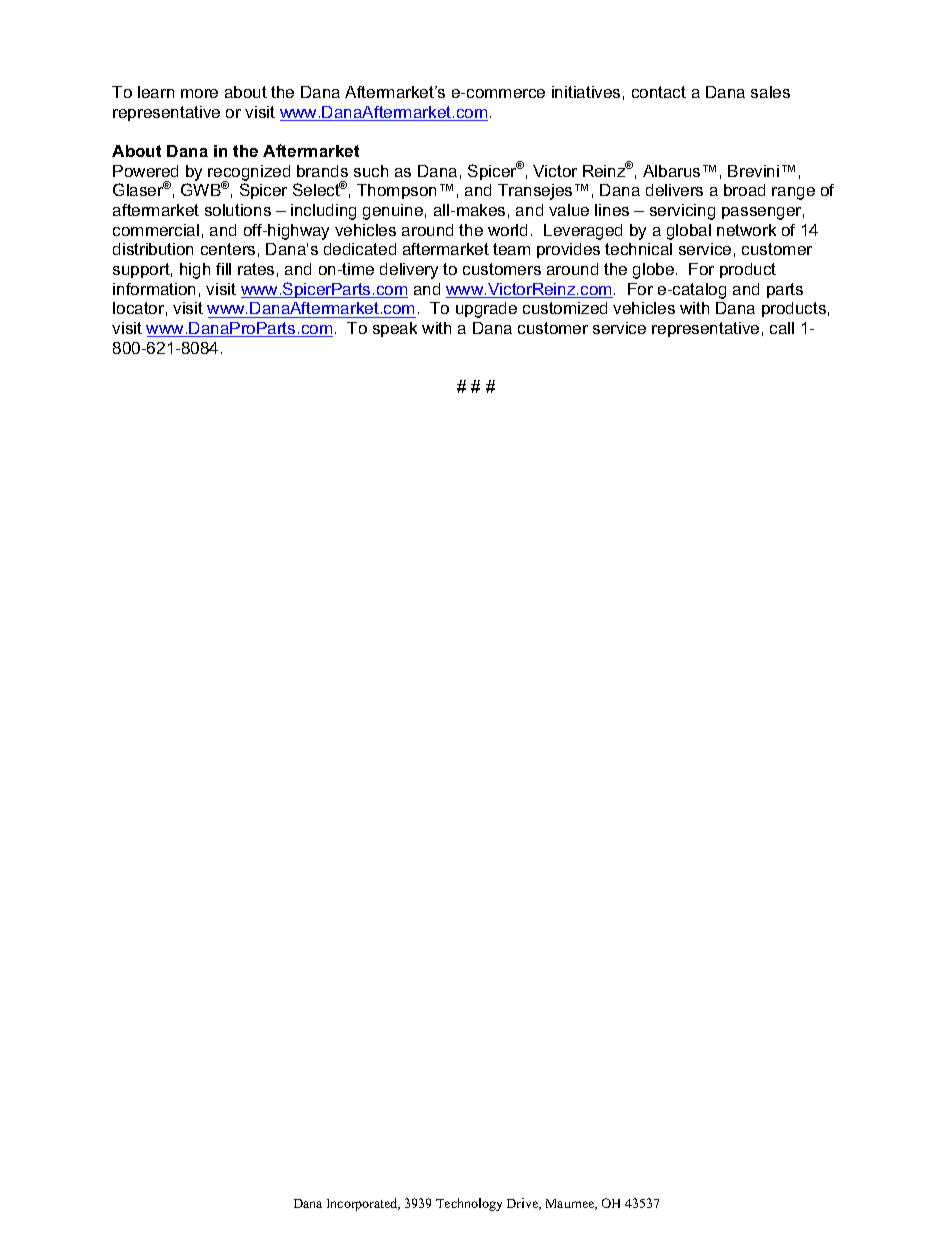 Image resolution: width=952 pixels, height=1233 pixels. Describe the element at coordinates (396, 191) in the screenshot. I see `Thompson` at that location.
